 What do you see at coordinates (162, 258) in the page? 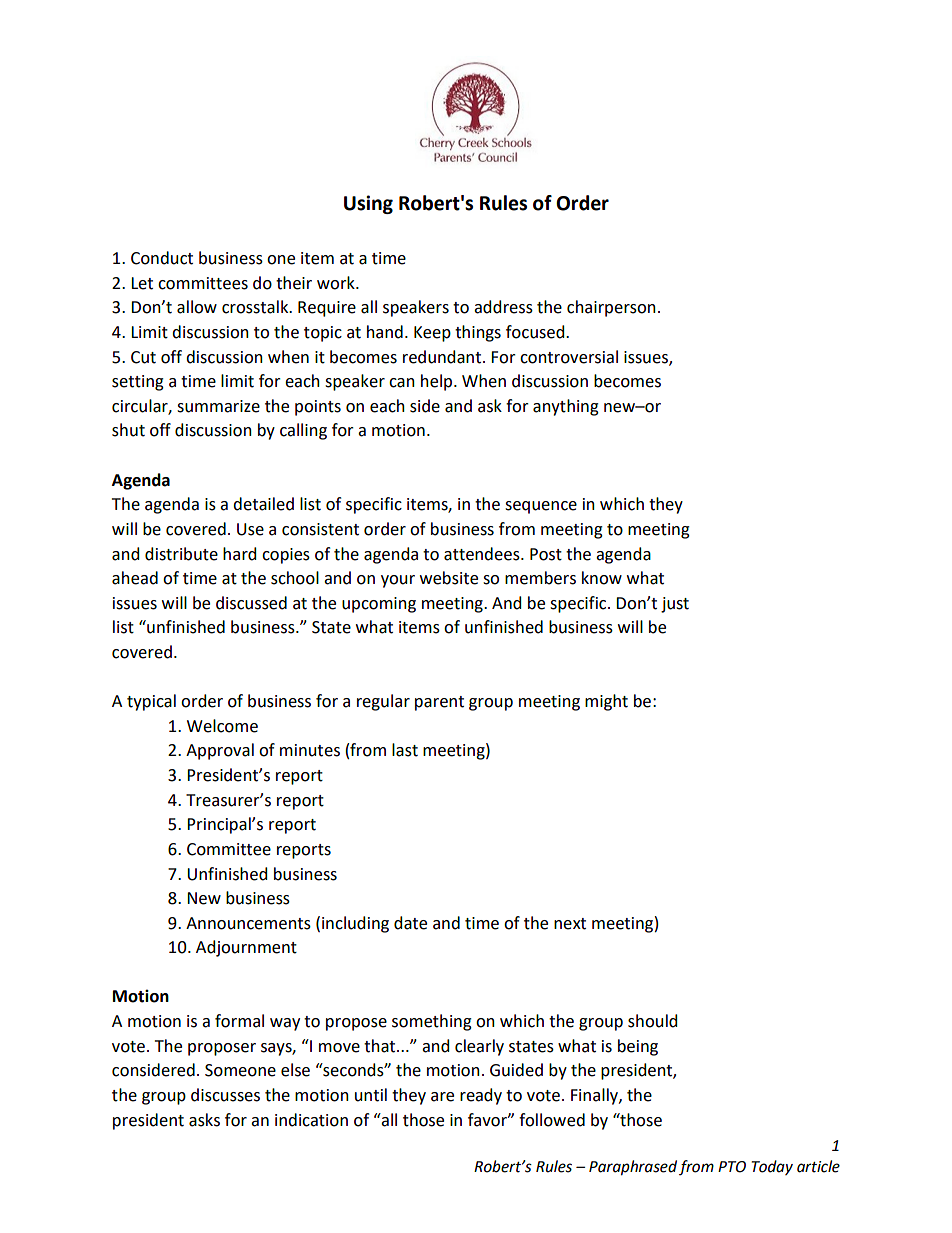
I see `Conduct` at bounding box center [162, 258].
